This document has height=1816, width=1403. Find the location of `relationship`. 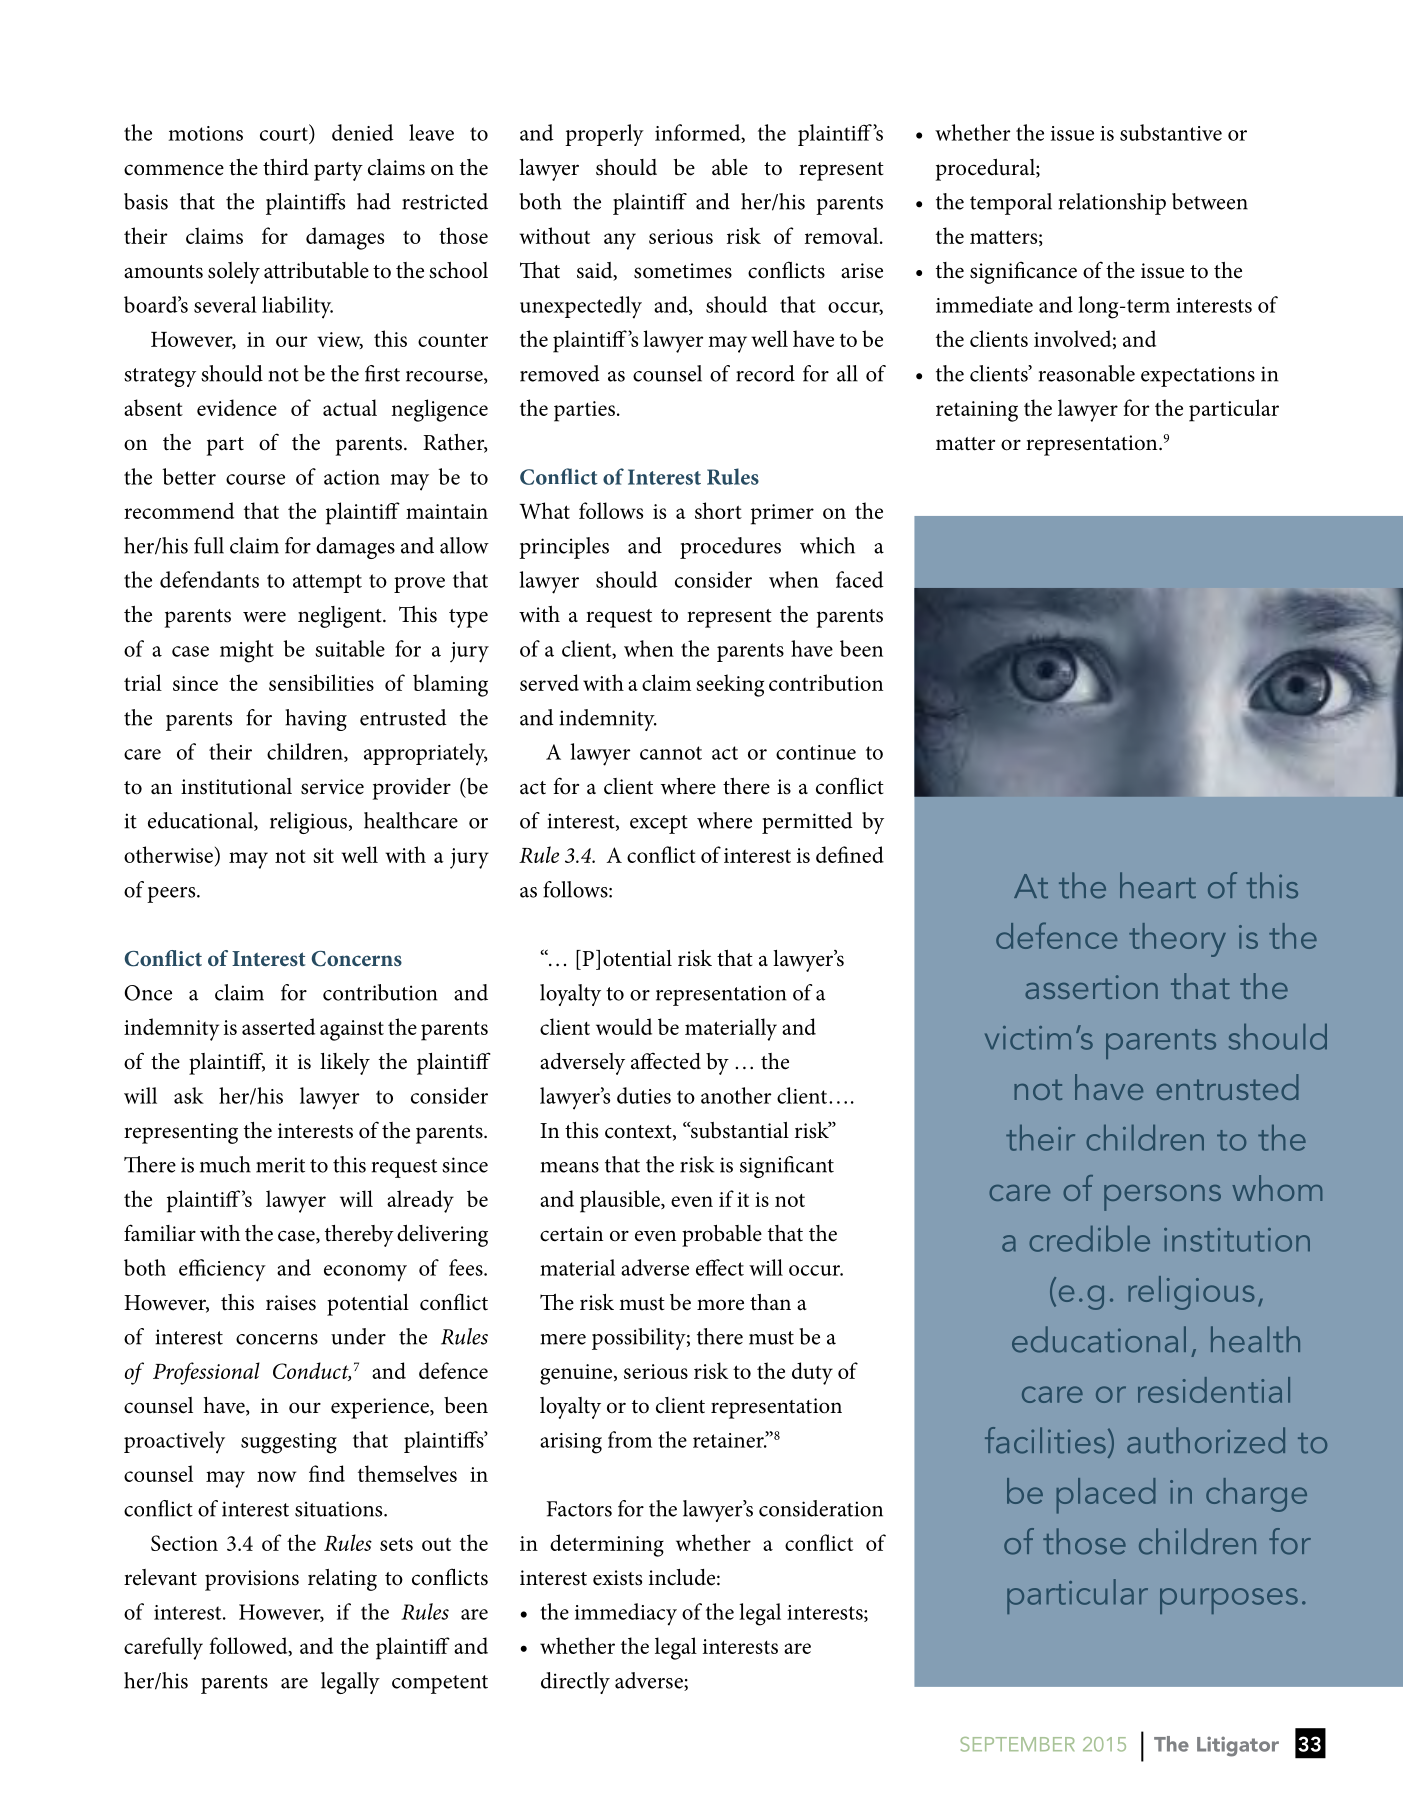

relationship is located at coordinates (1112, 204).
